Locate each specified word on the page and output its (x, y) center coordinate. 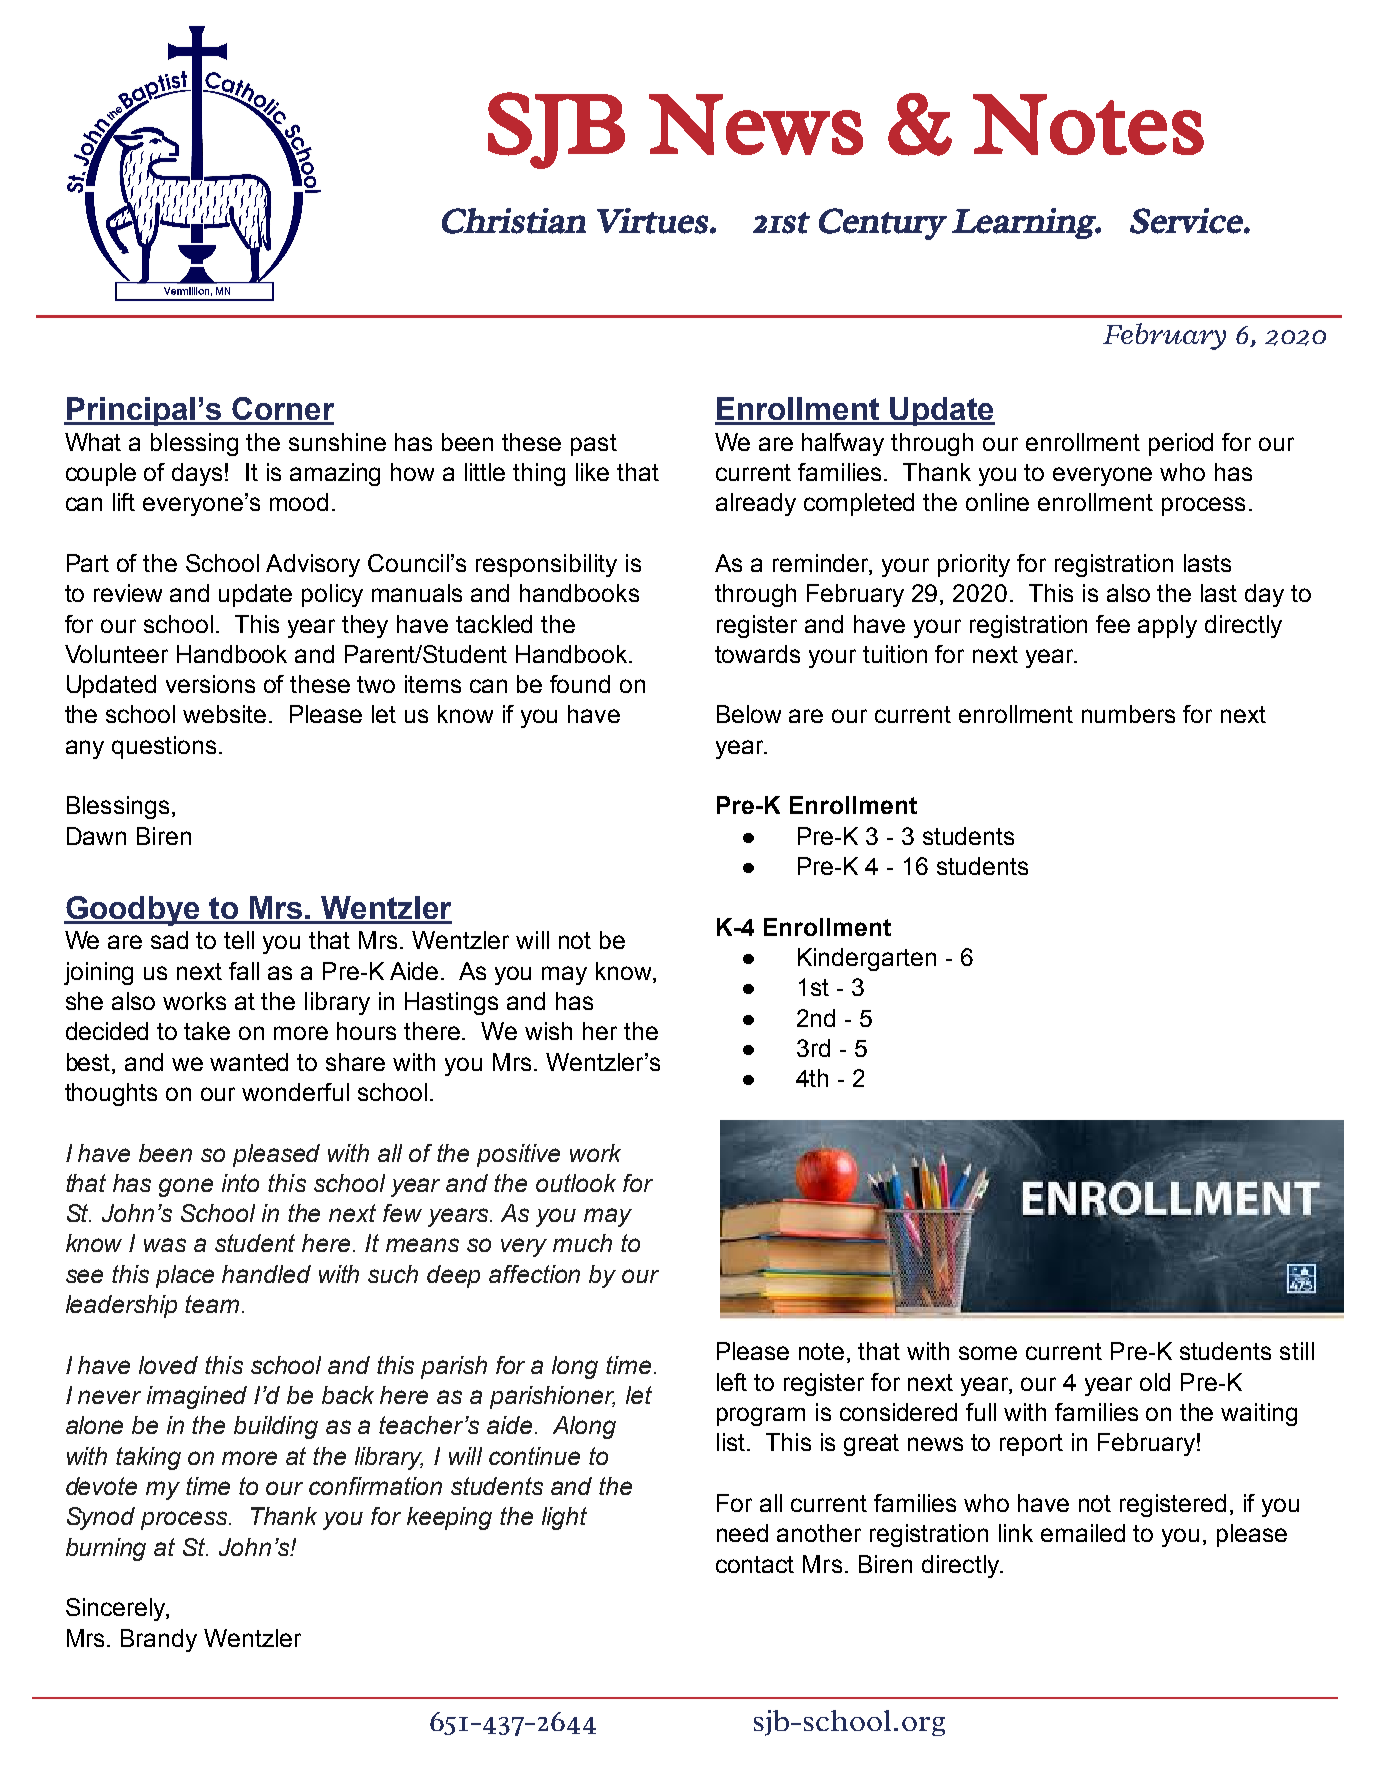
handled (266, 1274)
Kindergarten (867, 959)
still (1297, 1351)
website (224, 714)
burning (106, 1549)
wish (548, 1031)
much (582, 1243)
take (207, 1031)
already (756, 504)
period (1181, 444)
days (197, 474)
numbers (1128, 714)
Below (749, 714)
